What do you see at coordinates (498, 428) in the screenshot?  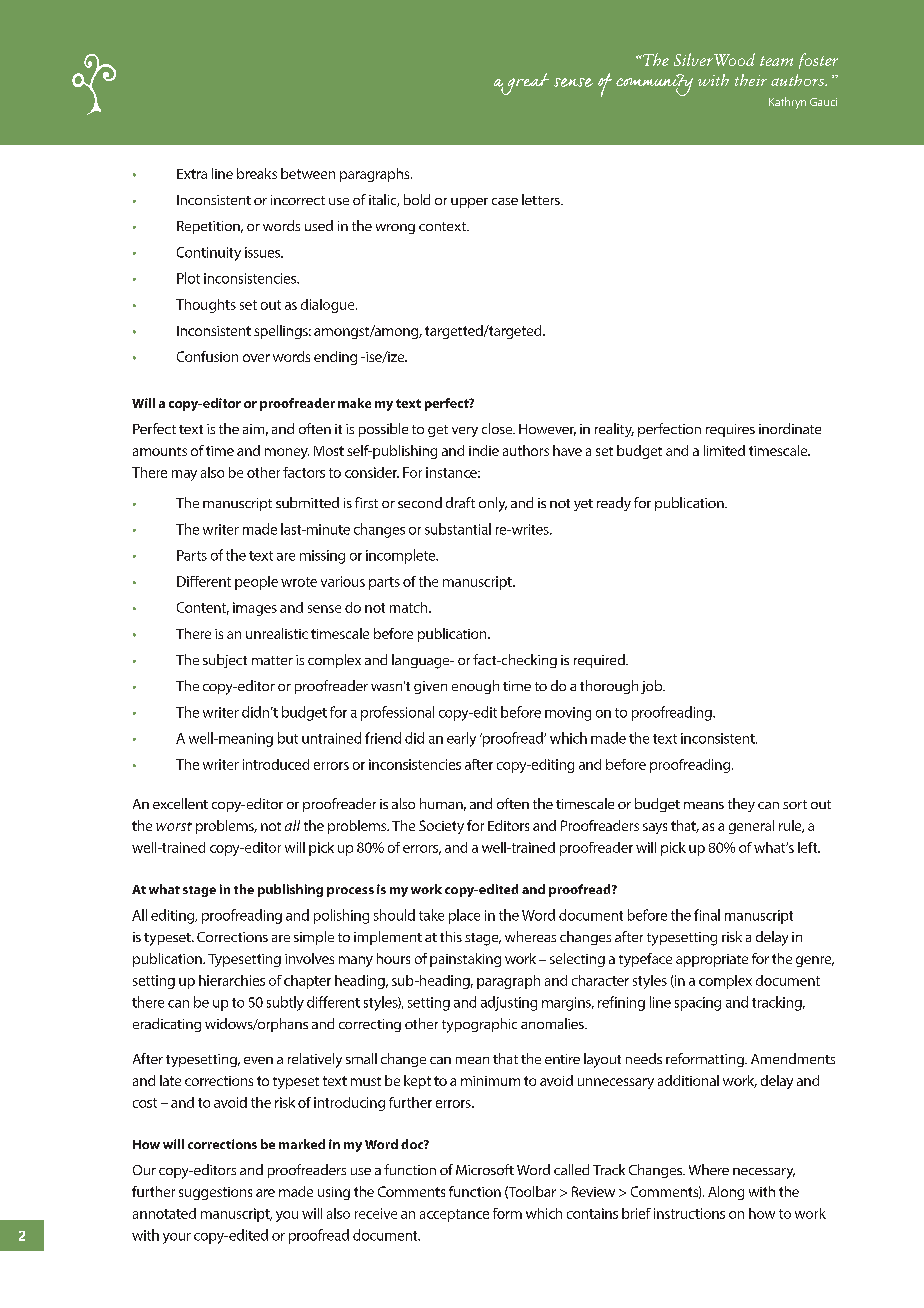 I see `close` at bounding box center [498, 428].
